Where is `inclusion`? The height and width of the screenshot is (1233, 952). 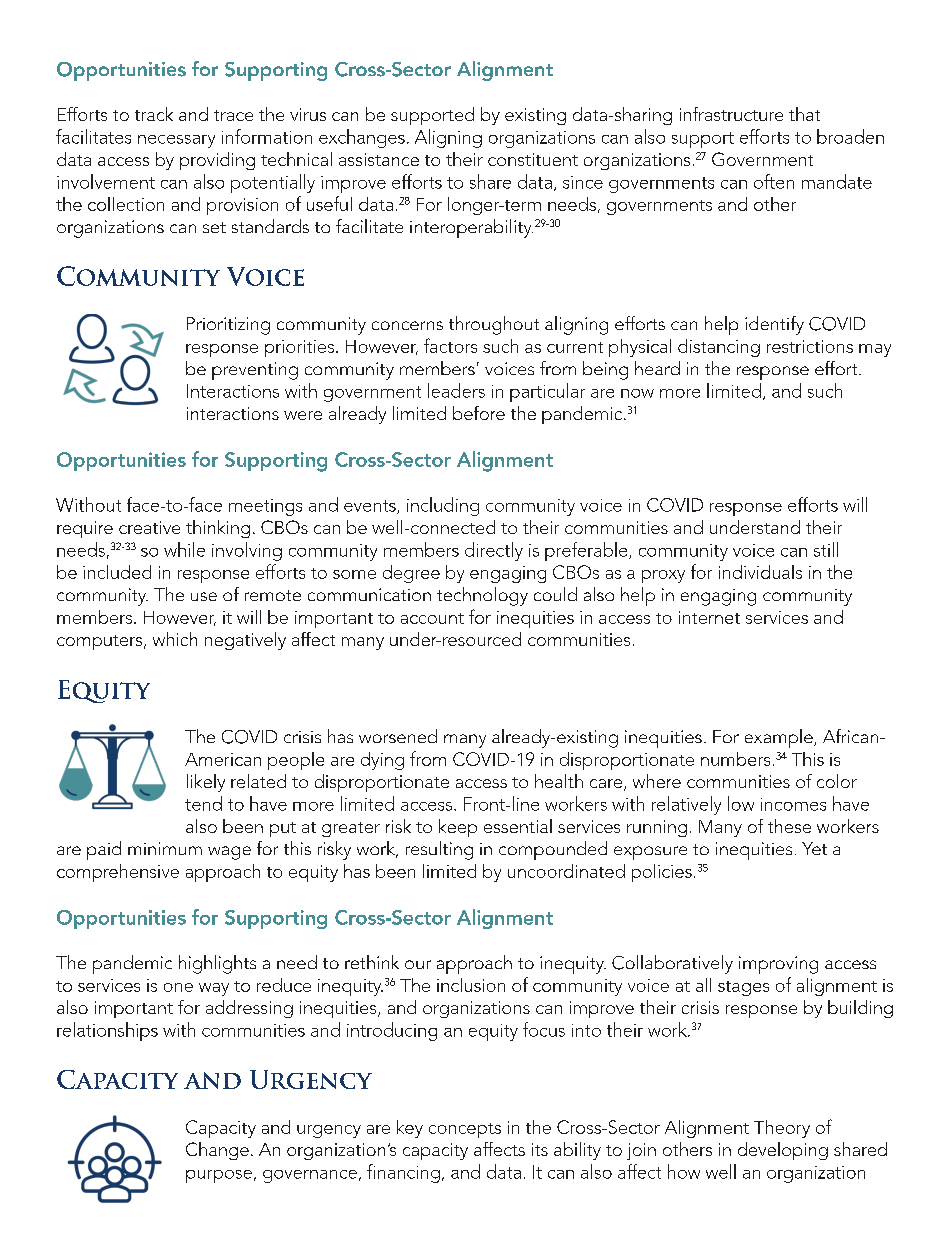
inclusion is located at coordinates (471, 985).
